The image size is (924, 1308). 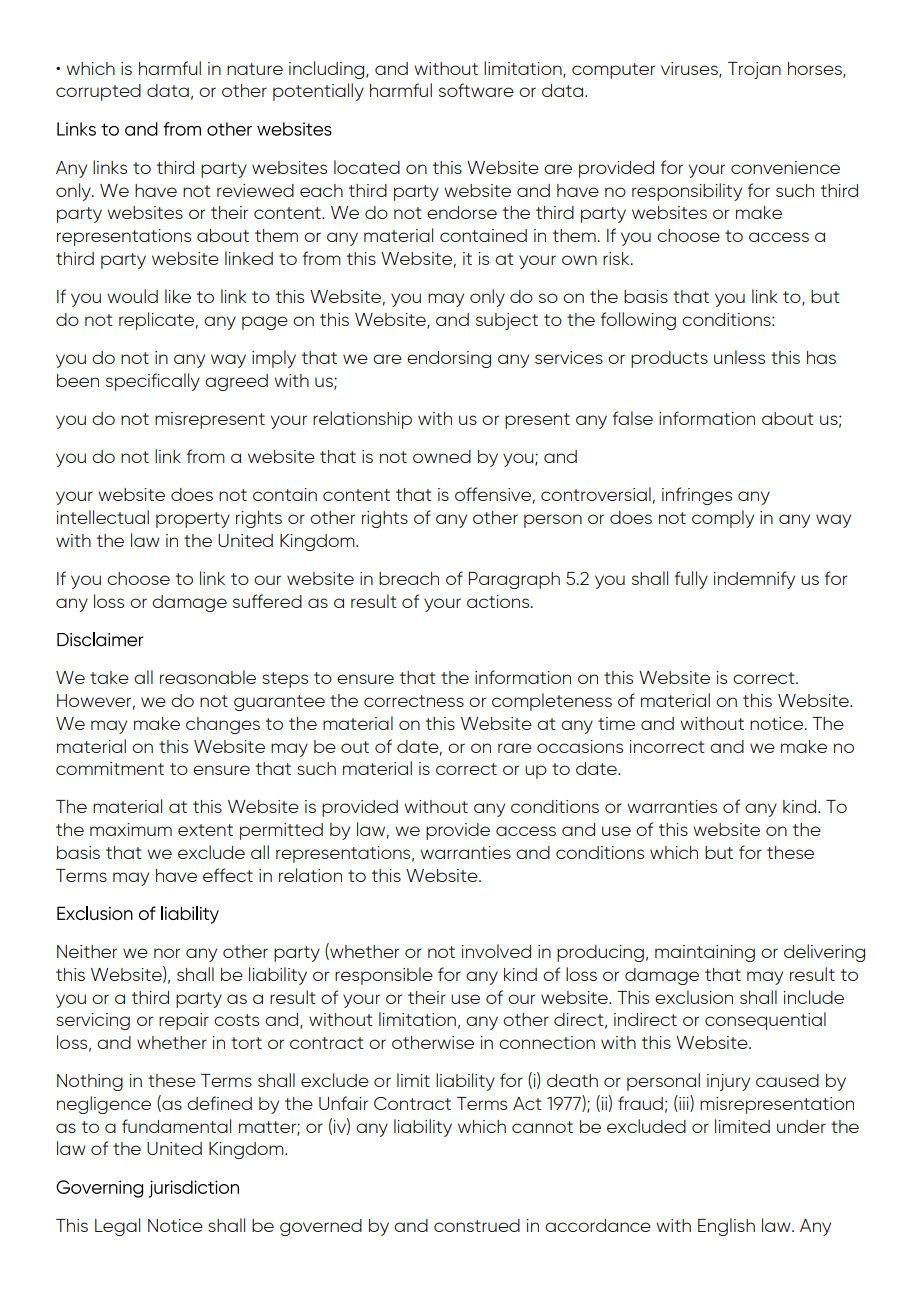 I want to click on owned, so click(x=442, y=456).
